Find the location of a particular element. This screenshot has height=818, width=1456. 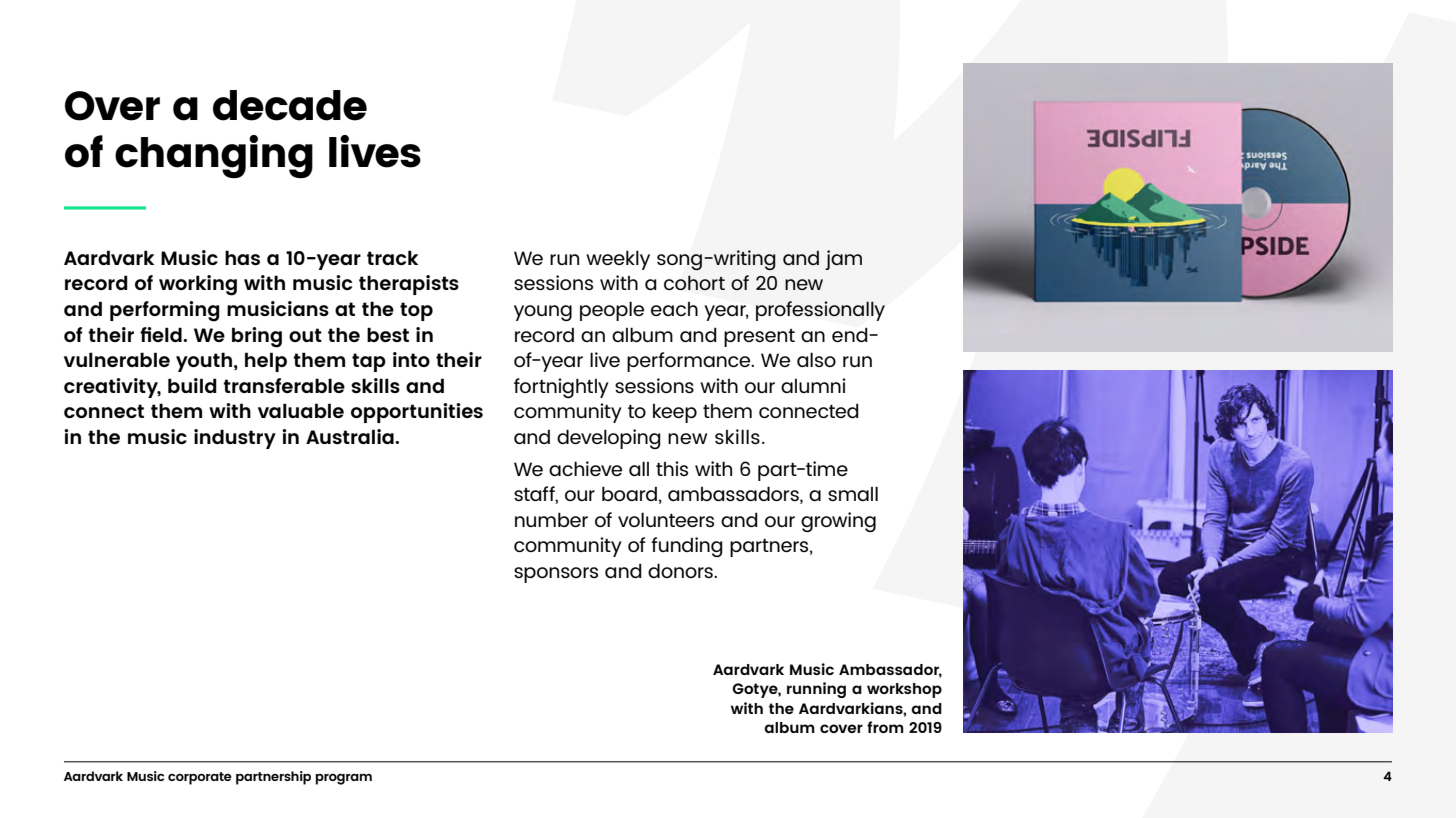

program is located at coordinates (344, 779).
